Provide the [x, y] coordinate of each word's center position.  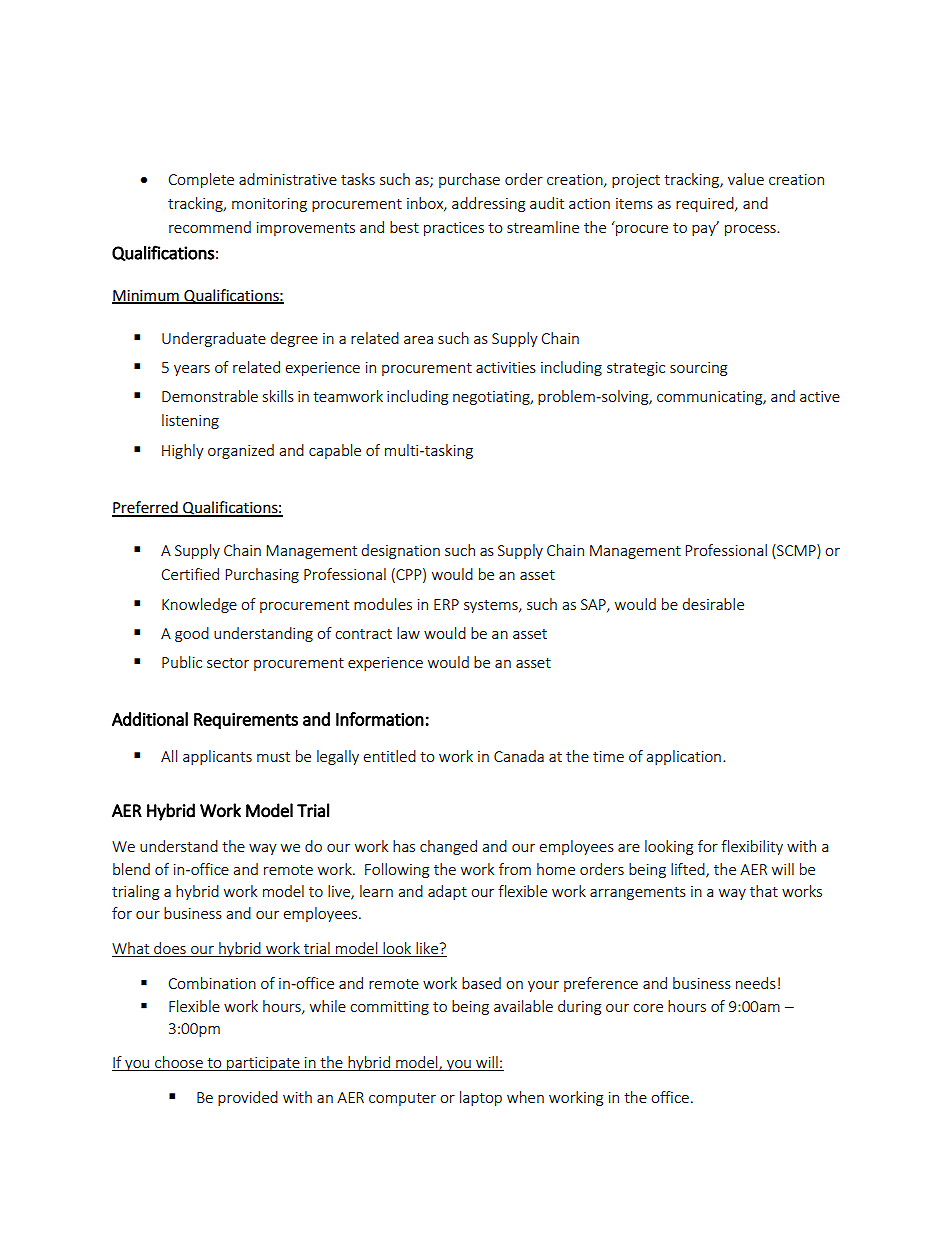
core [648, 1008]
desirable [713, 604]
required [706, 204]
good [192, 634]
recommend [210, 227]
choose [179, 1063]
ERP [446, 604]
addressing [488, 204]
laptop [481, 1098]
